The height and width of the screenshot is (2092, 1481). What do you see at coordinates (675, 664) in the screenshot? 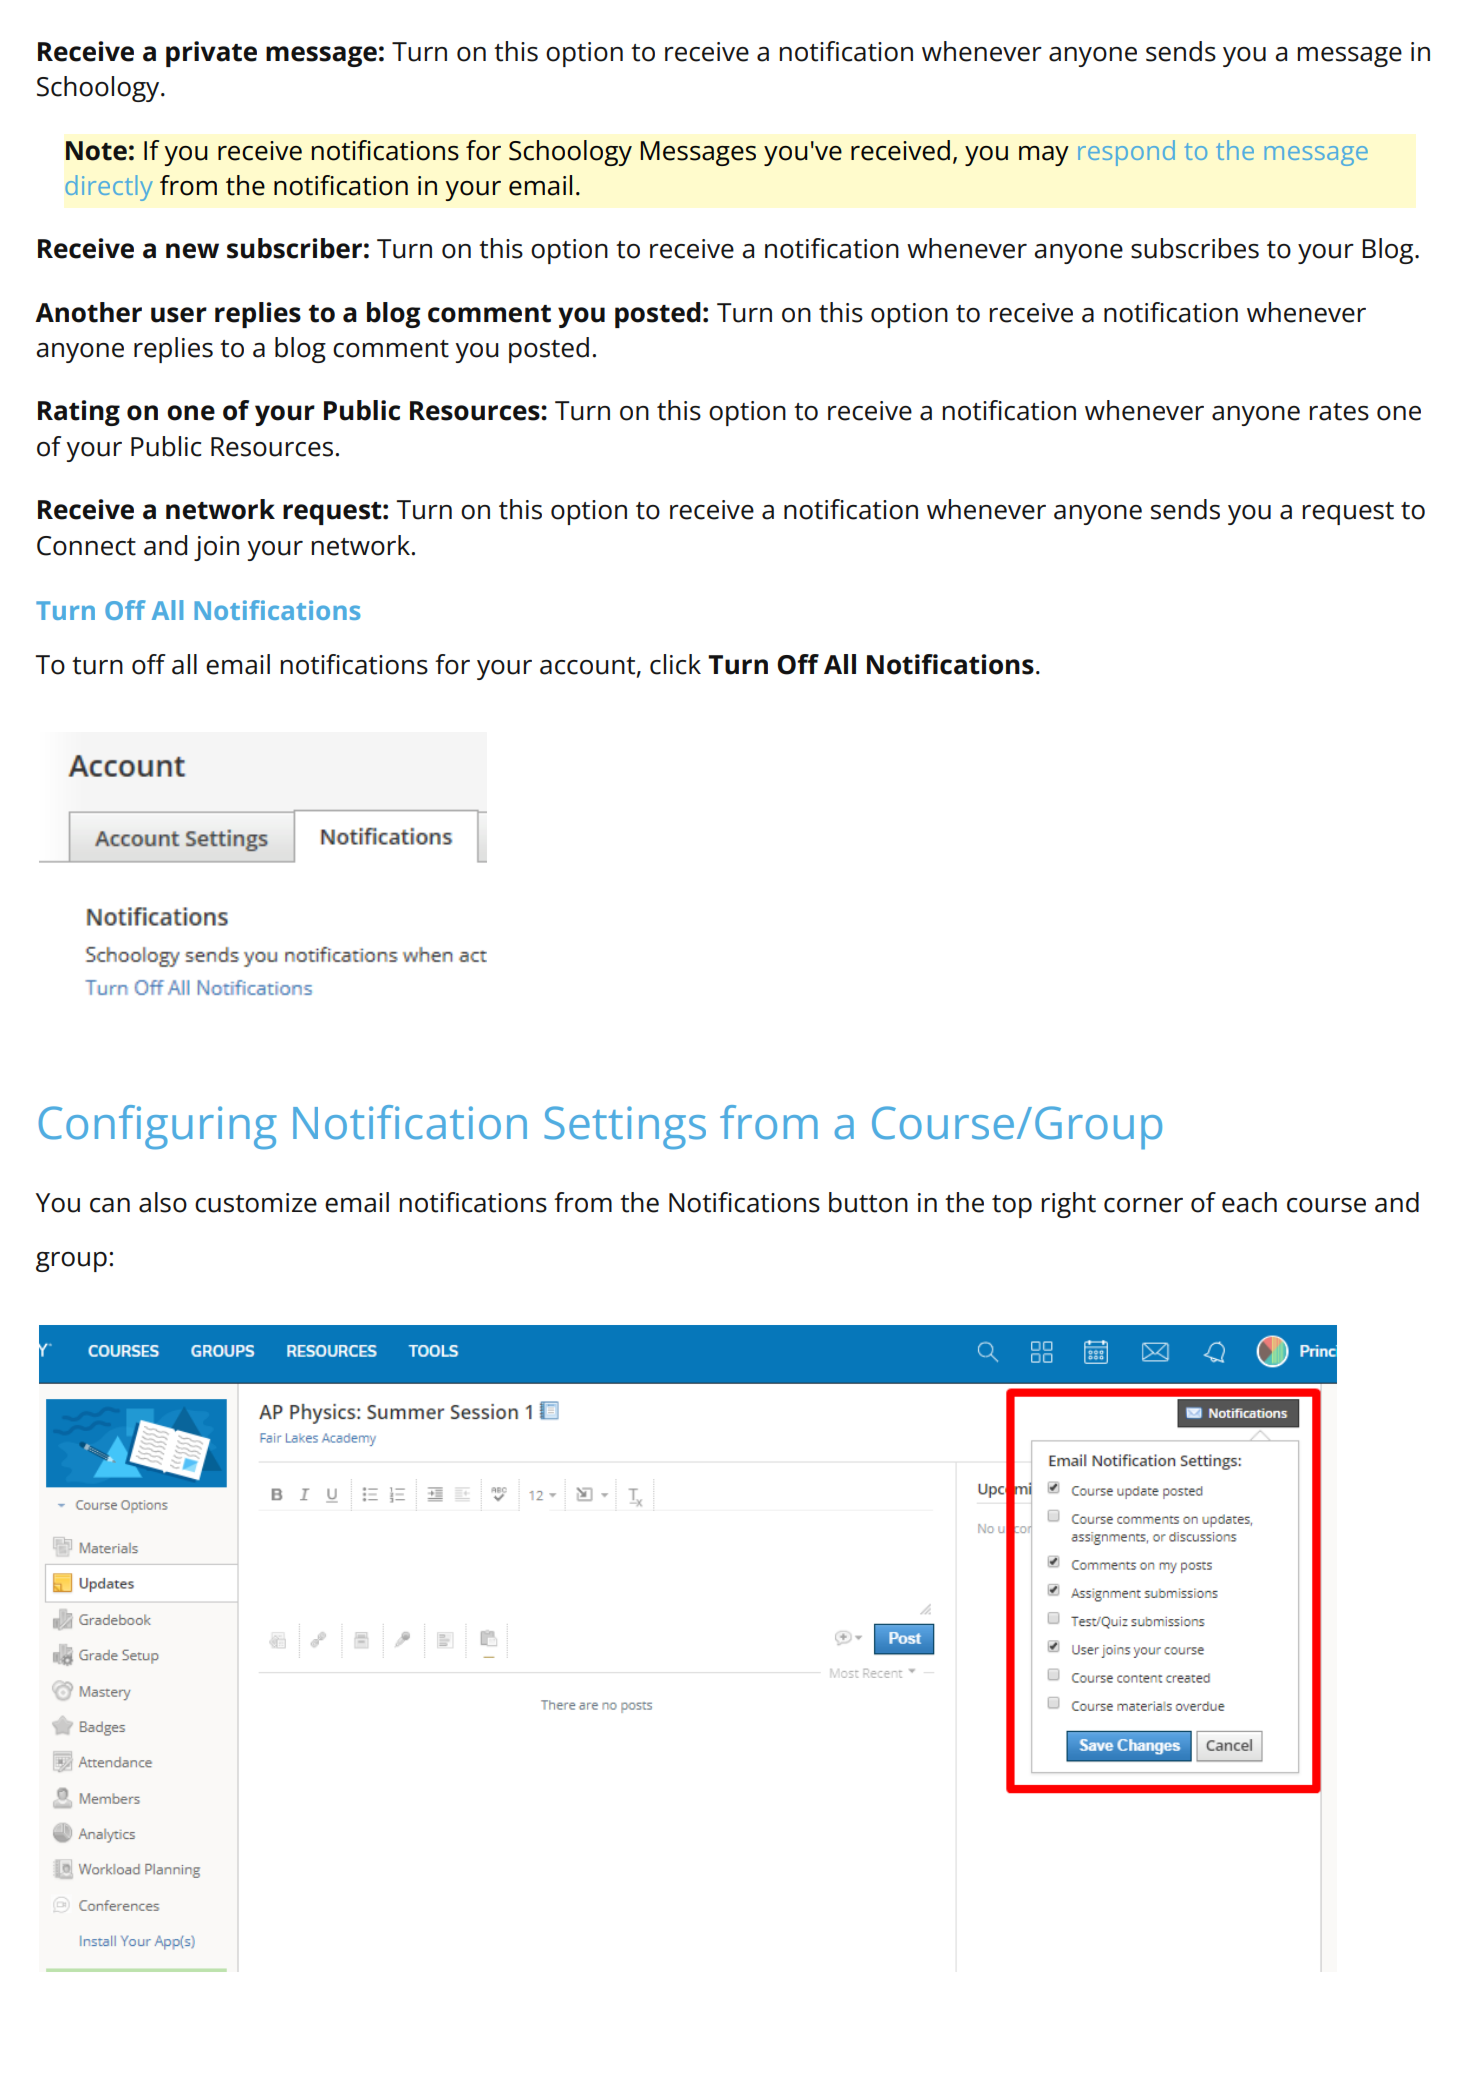
I see `click` at bounding box center [675, 664].
